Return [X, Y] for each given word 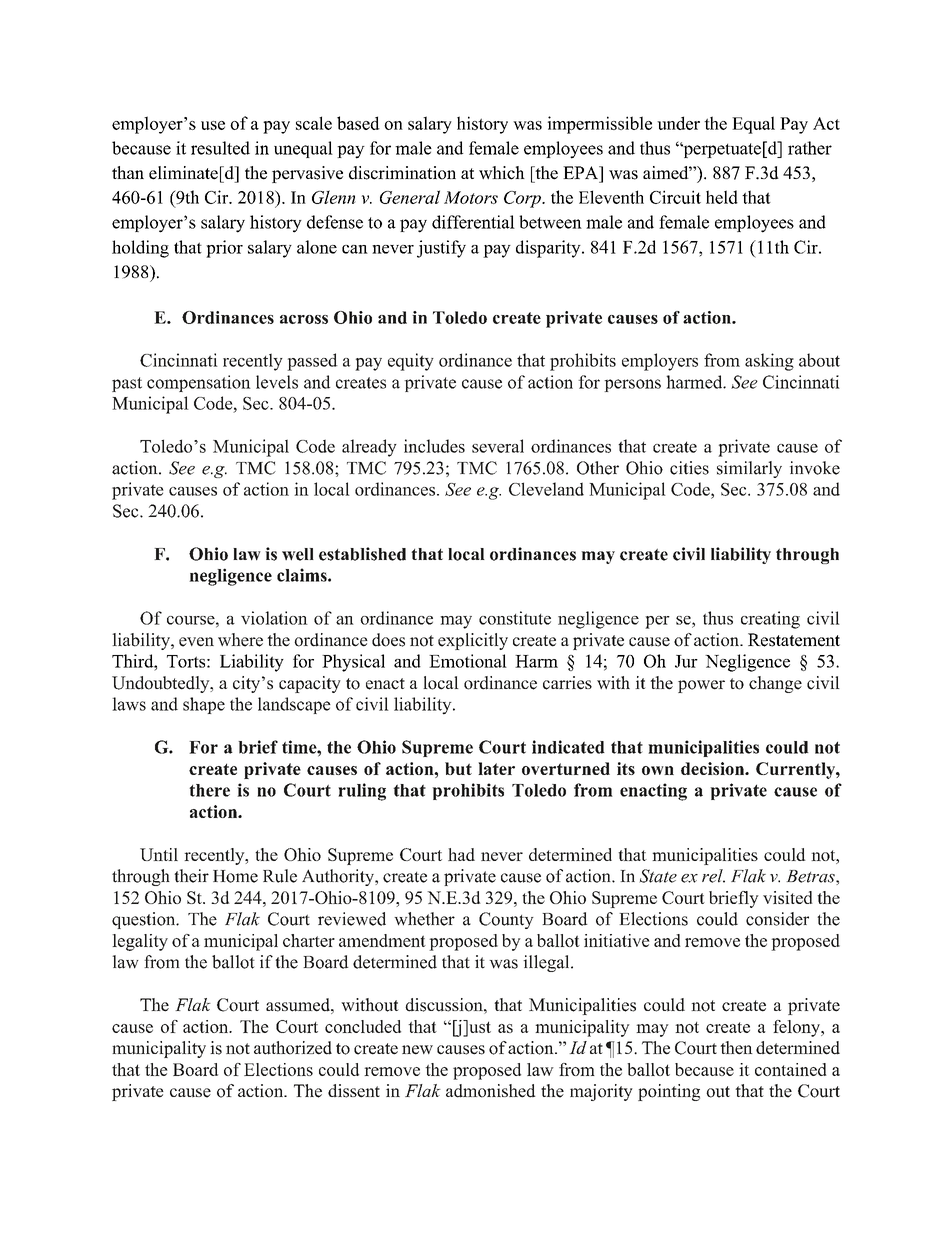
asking [769, 362]
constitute [515, 618]
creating [770, 620]
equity [411, 362]
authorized [293, 1048]
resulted [220, 148]
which [502, 173]
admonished [491, 1091]
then [736, 1048]
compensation [199, 383]
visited [788, 897]
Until [159, 854]
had [461, 854]
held [722, 197]
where [240, 640]
